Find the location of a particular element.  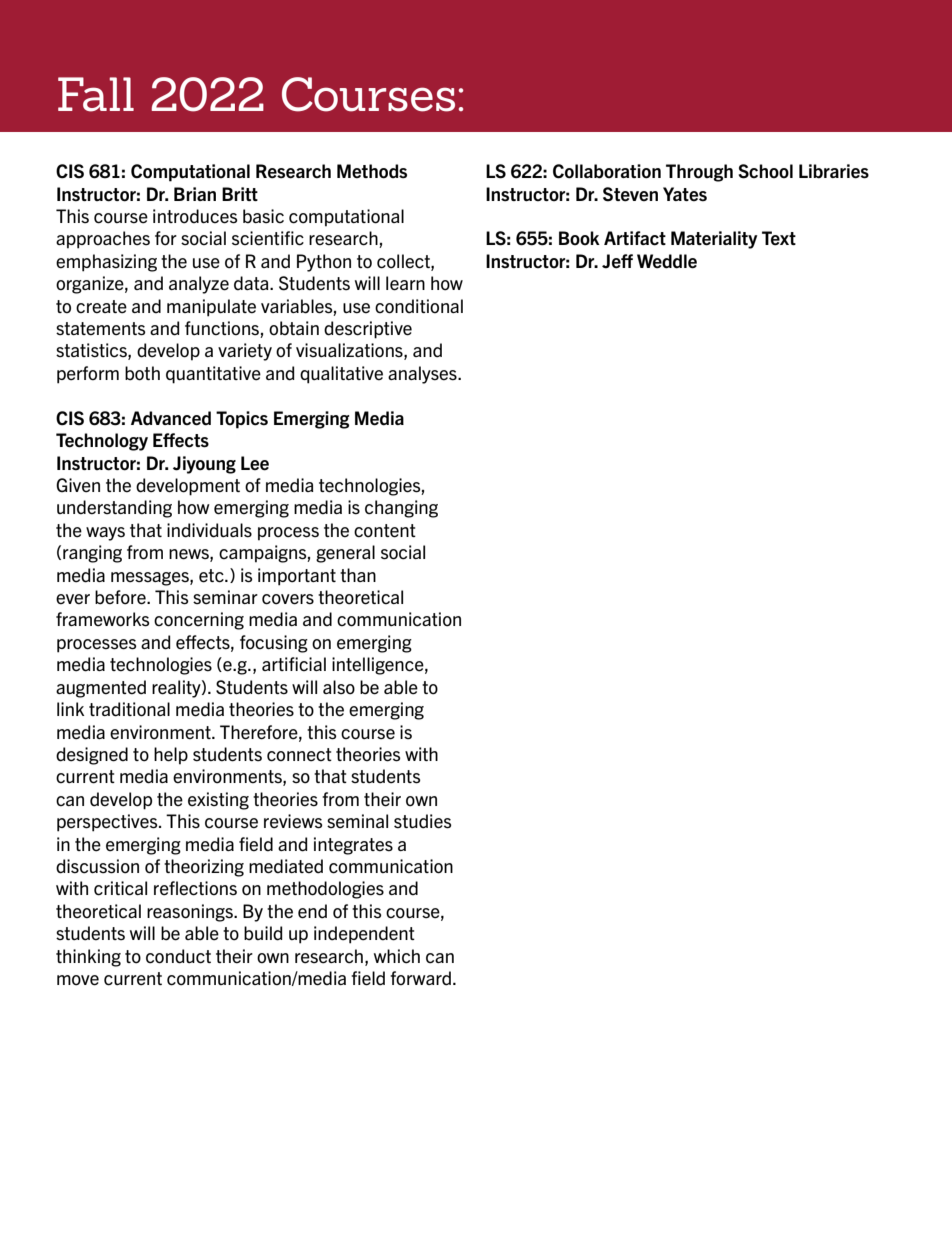

School is located at coordinates (765, 171).
